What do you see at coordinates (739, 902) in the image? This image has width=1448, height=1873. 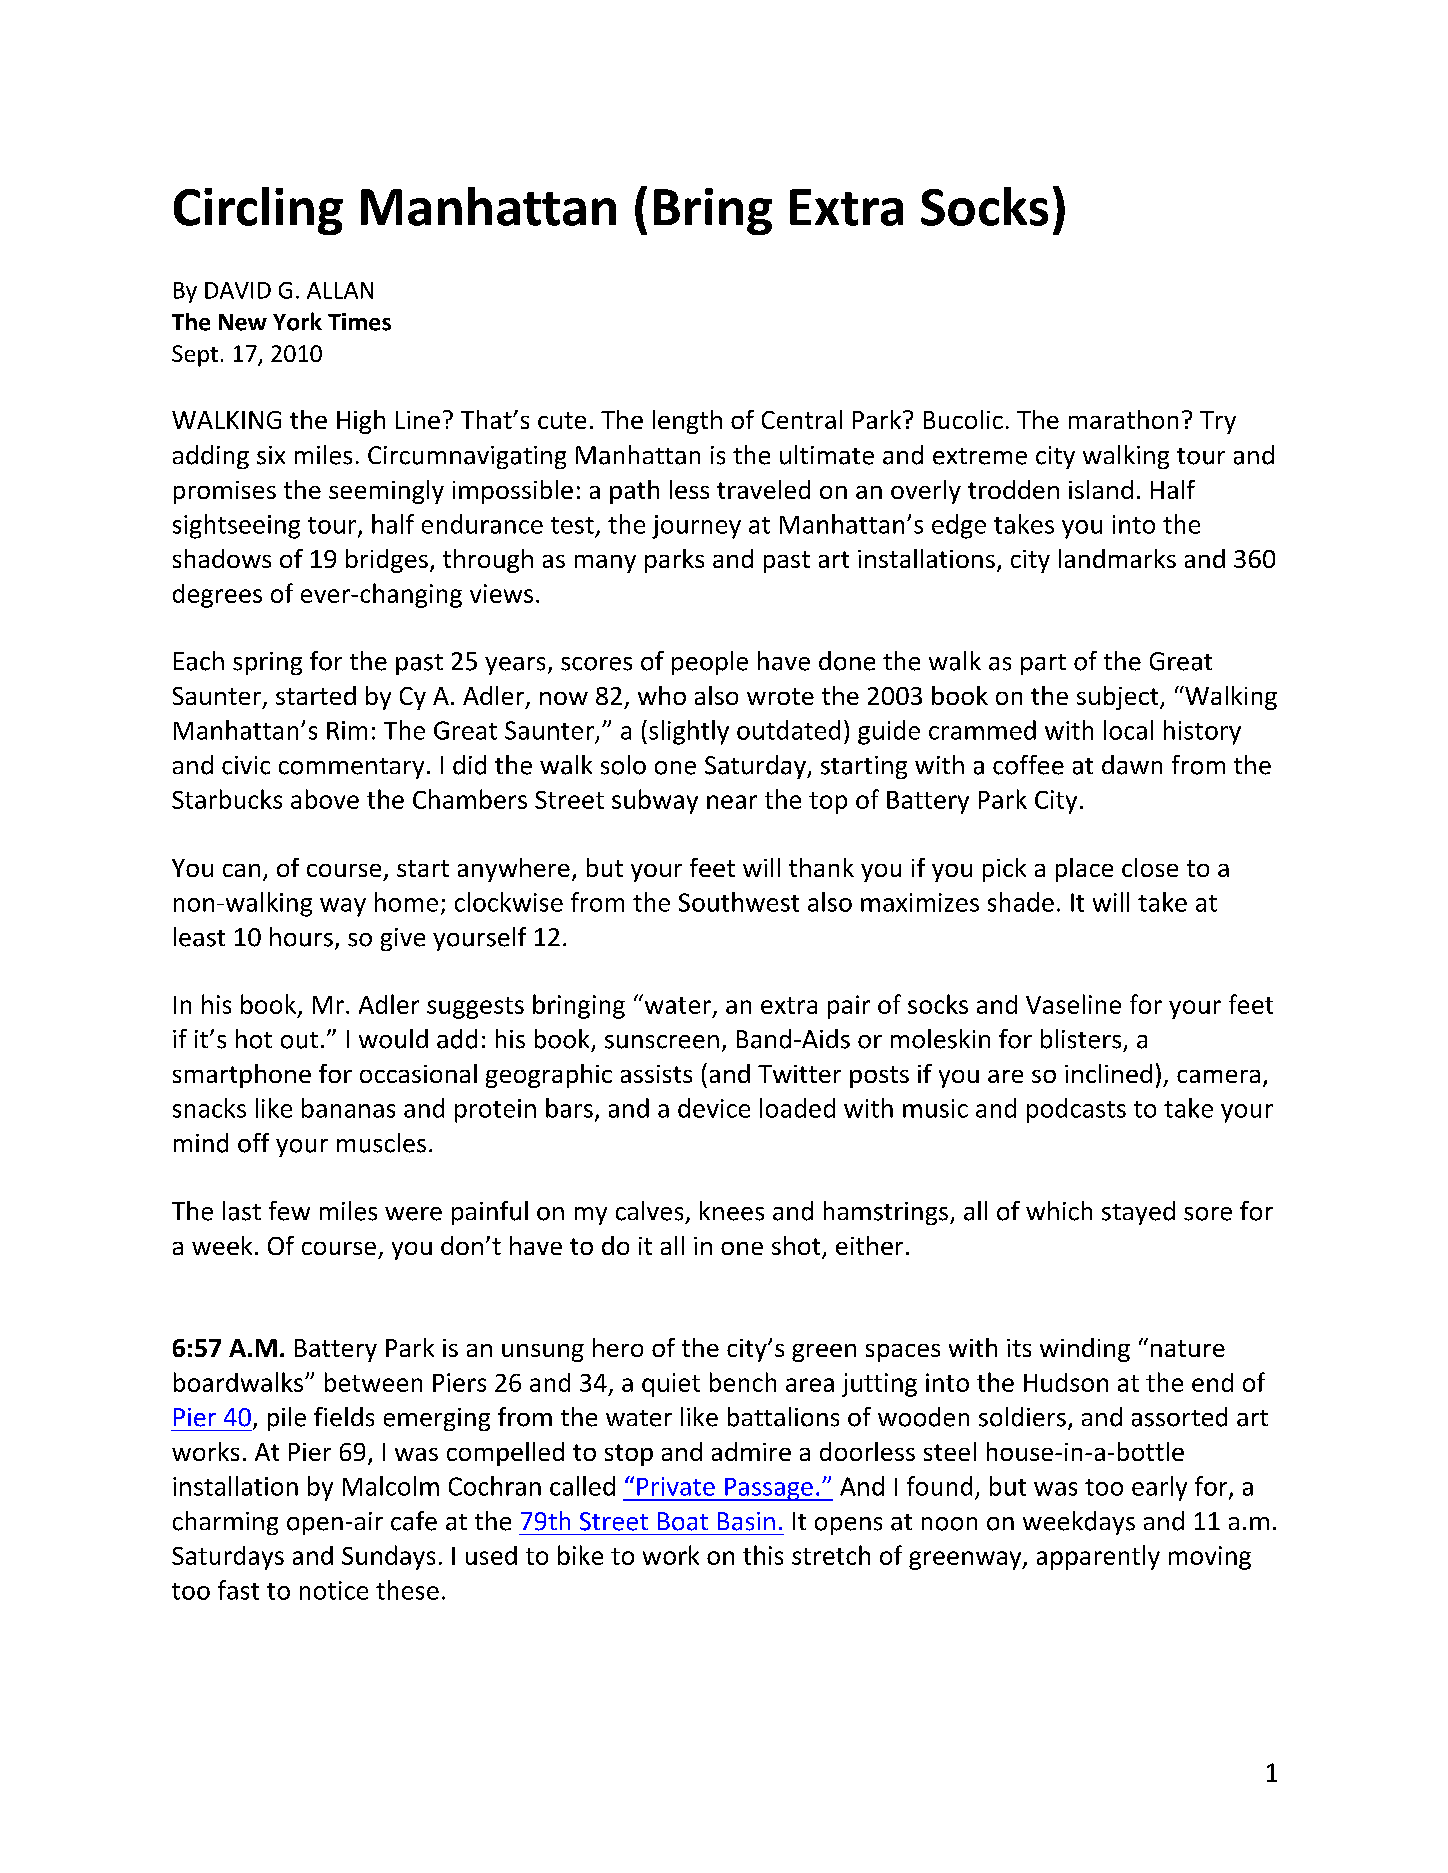 I see `Southwest` at bounding box center [739, 902].
